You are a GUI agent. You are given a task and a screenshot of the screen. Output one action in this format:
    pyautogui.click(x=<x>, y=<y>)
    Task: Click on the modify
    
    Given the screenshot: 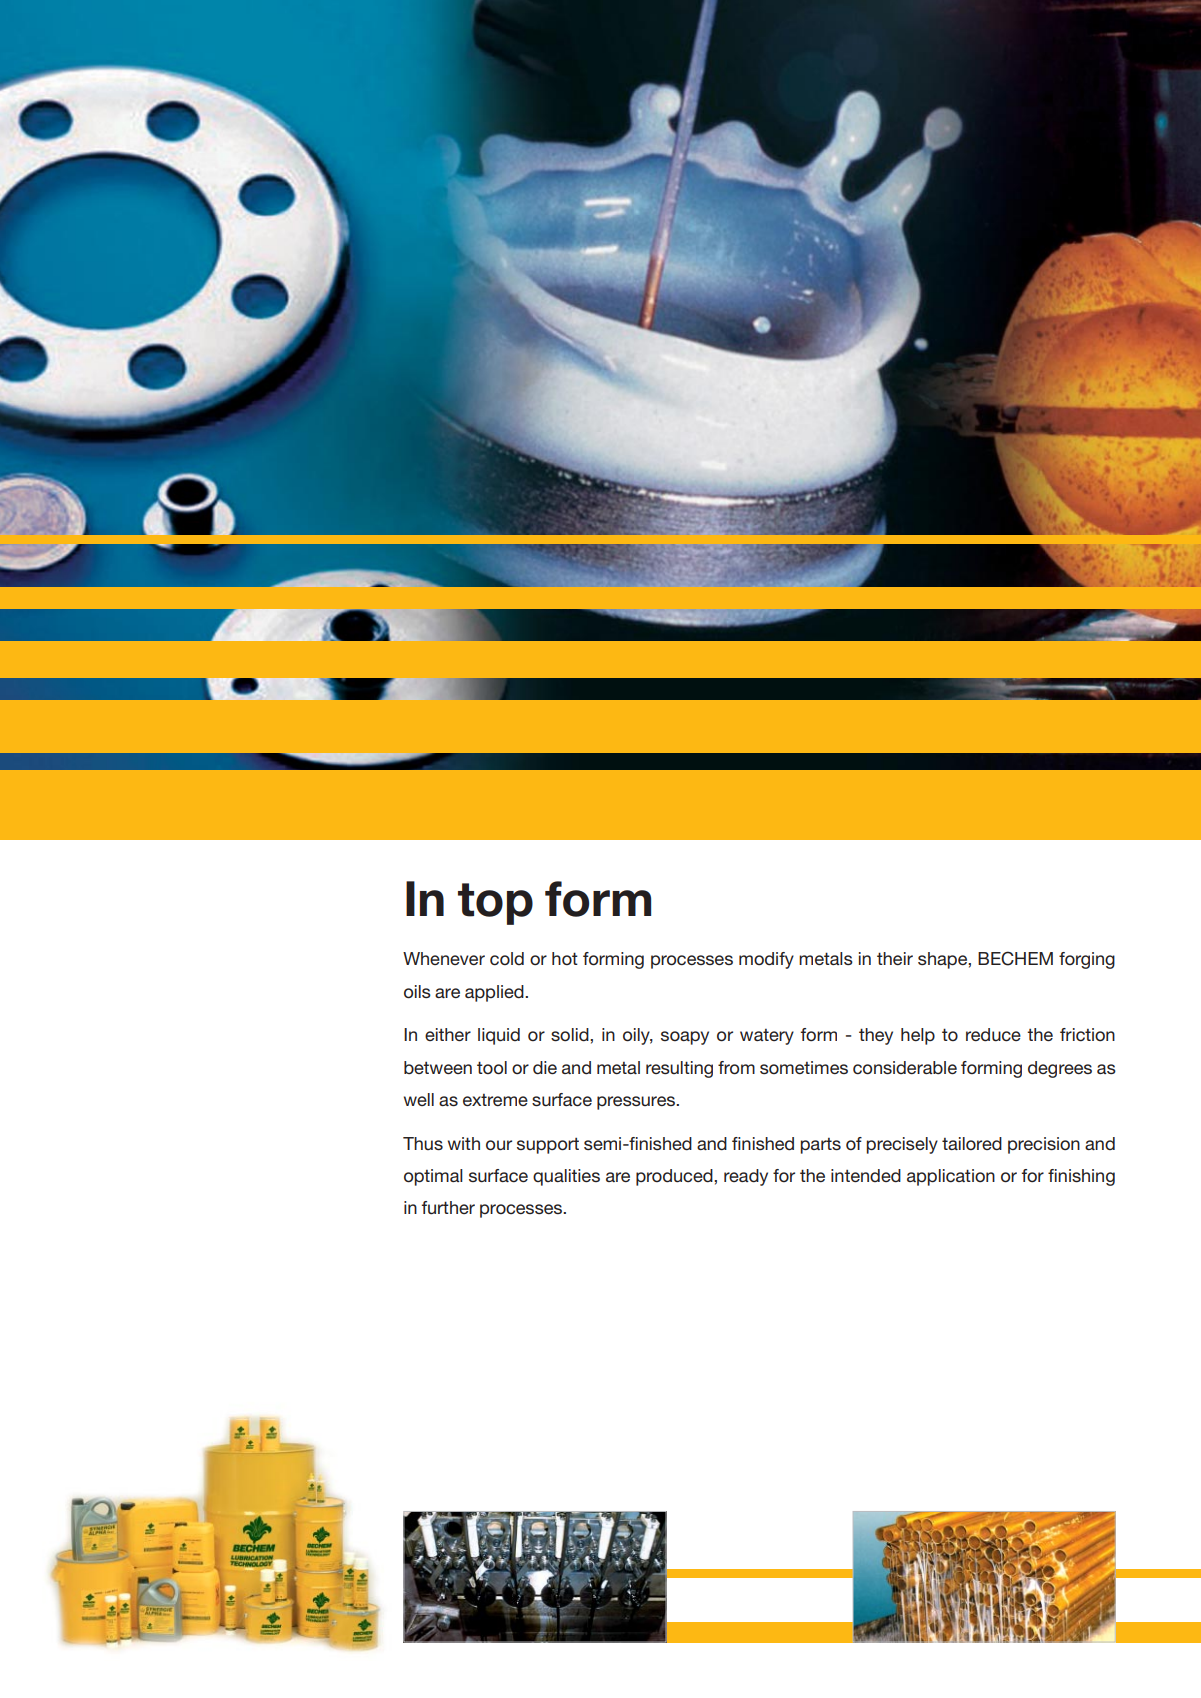 What is the action you would take?
    pyautogui.click(x=766, y=960)
